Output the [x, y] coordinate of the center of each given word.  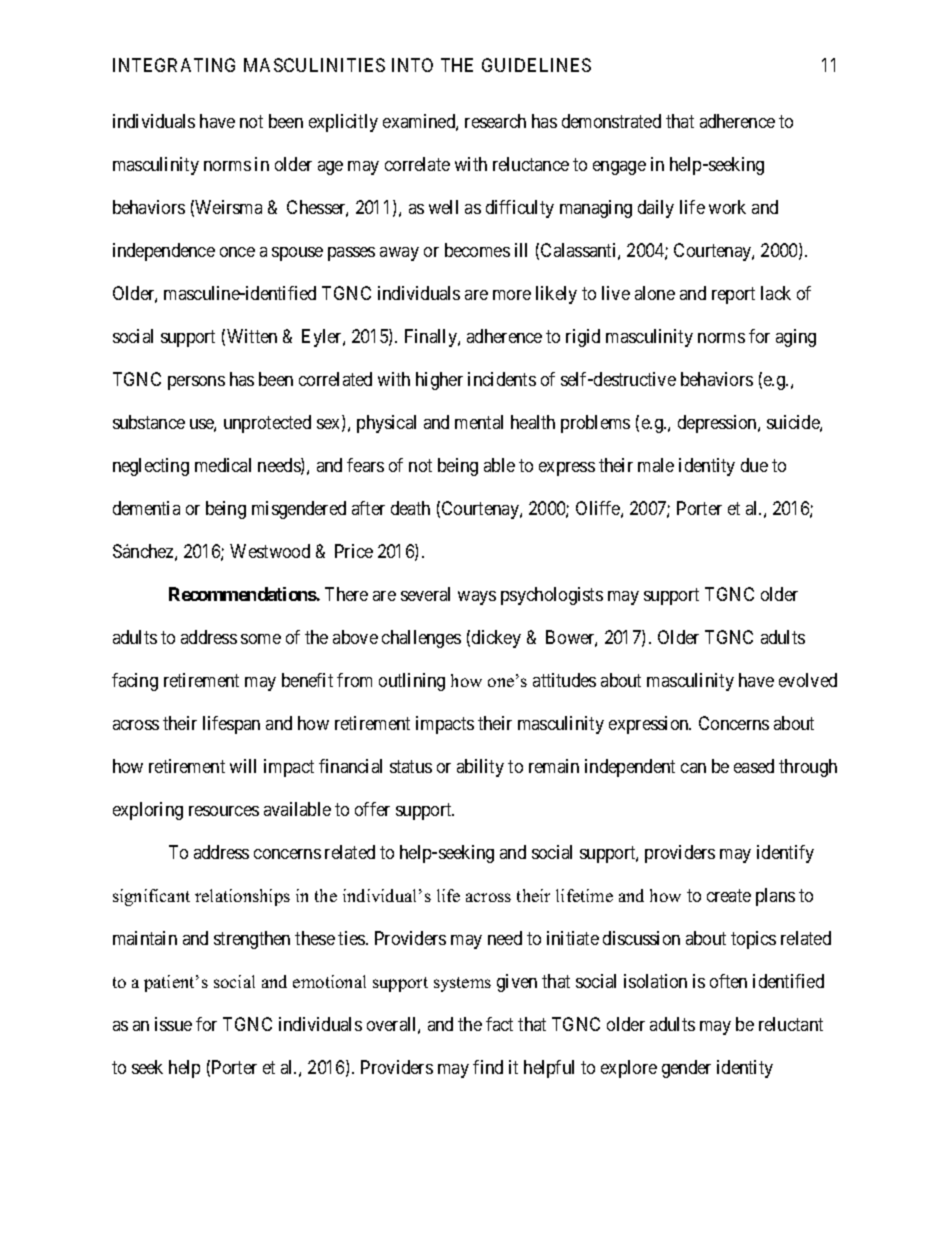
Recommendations [243, 594]
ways [477, 598]
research [495, 121]
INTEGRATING [174, 65]
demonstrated [611, 121]
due [754, 465]
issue [173, 1024]
